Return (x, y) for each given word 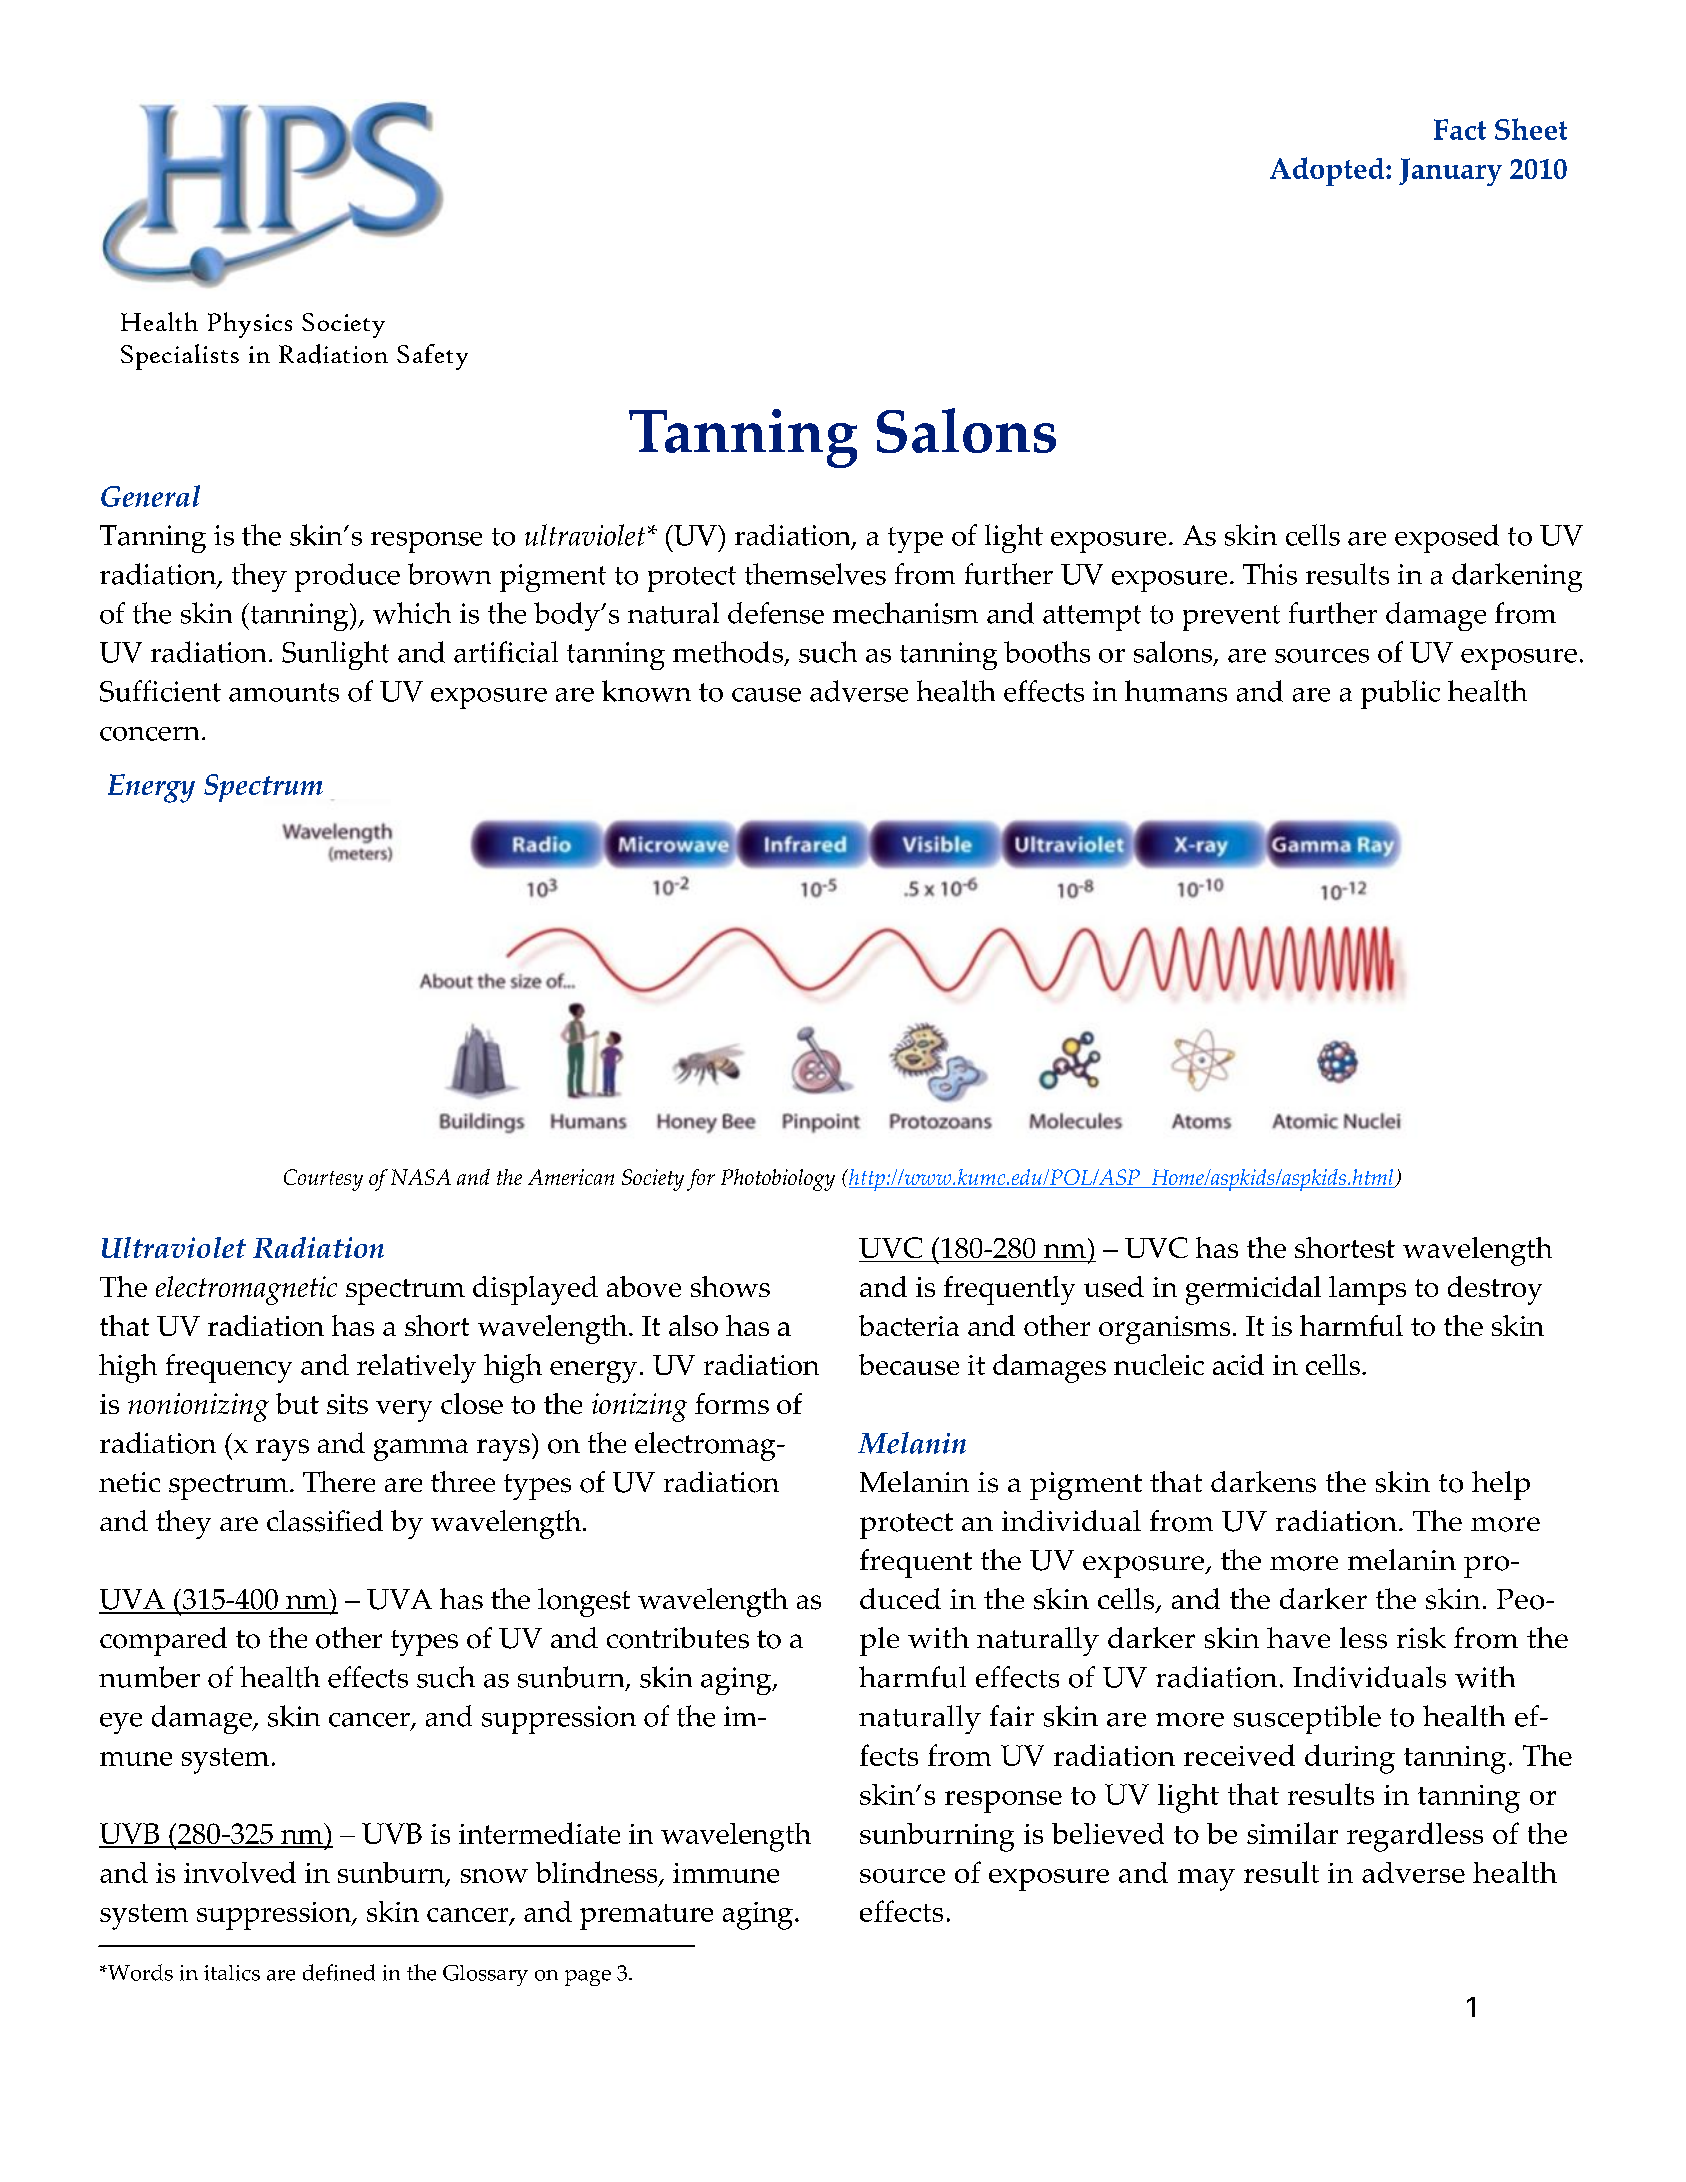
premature (646, 1917)
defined (339, 1972)
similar (1292, 1833)
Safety (432, 357)
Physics (250, 325)
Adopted (1328, 171)
